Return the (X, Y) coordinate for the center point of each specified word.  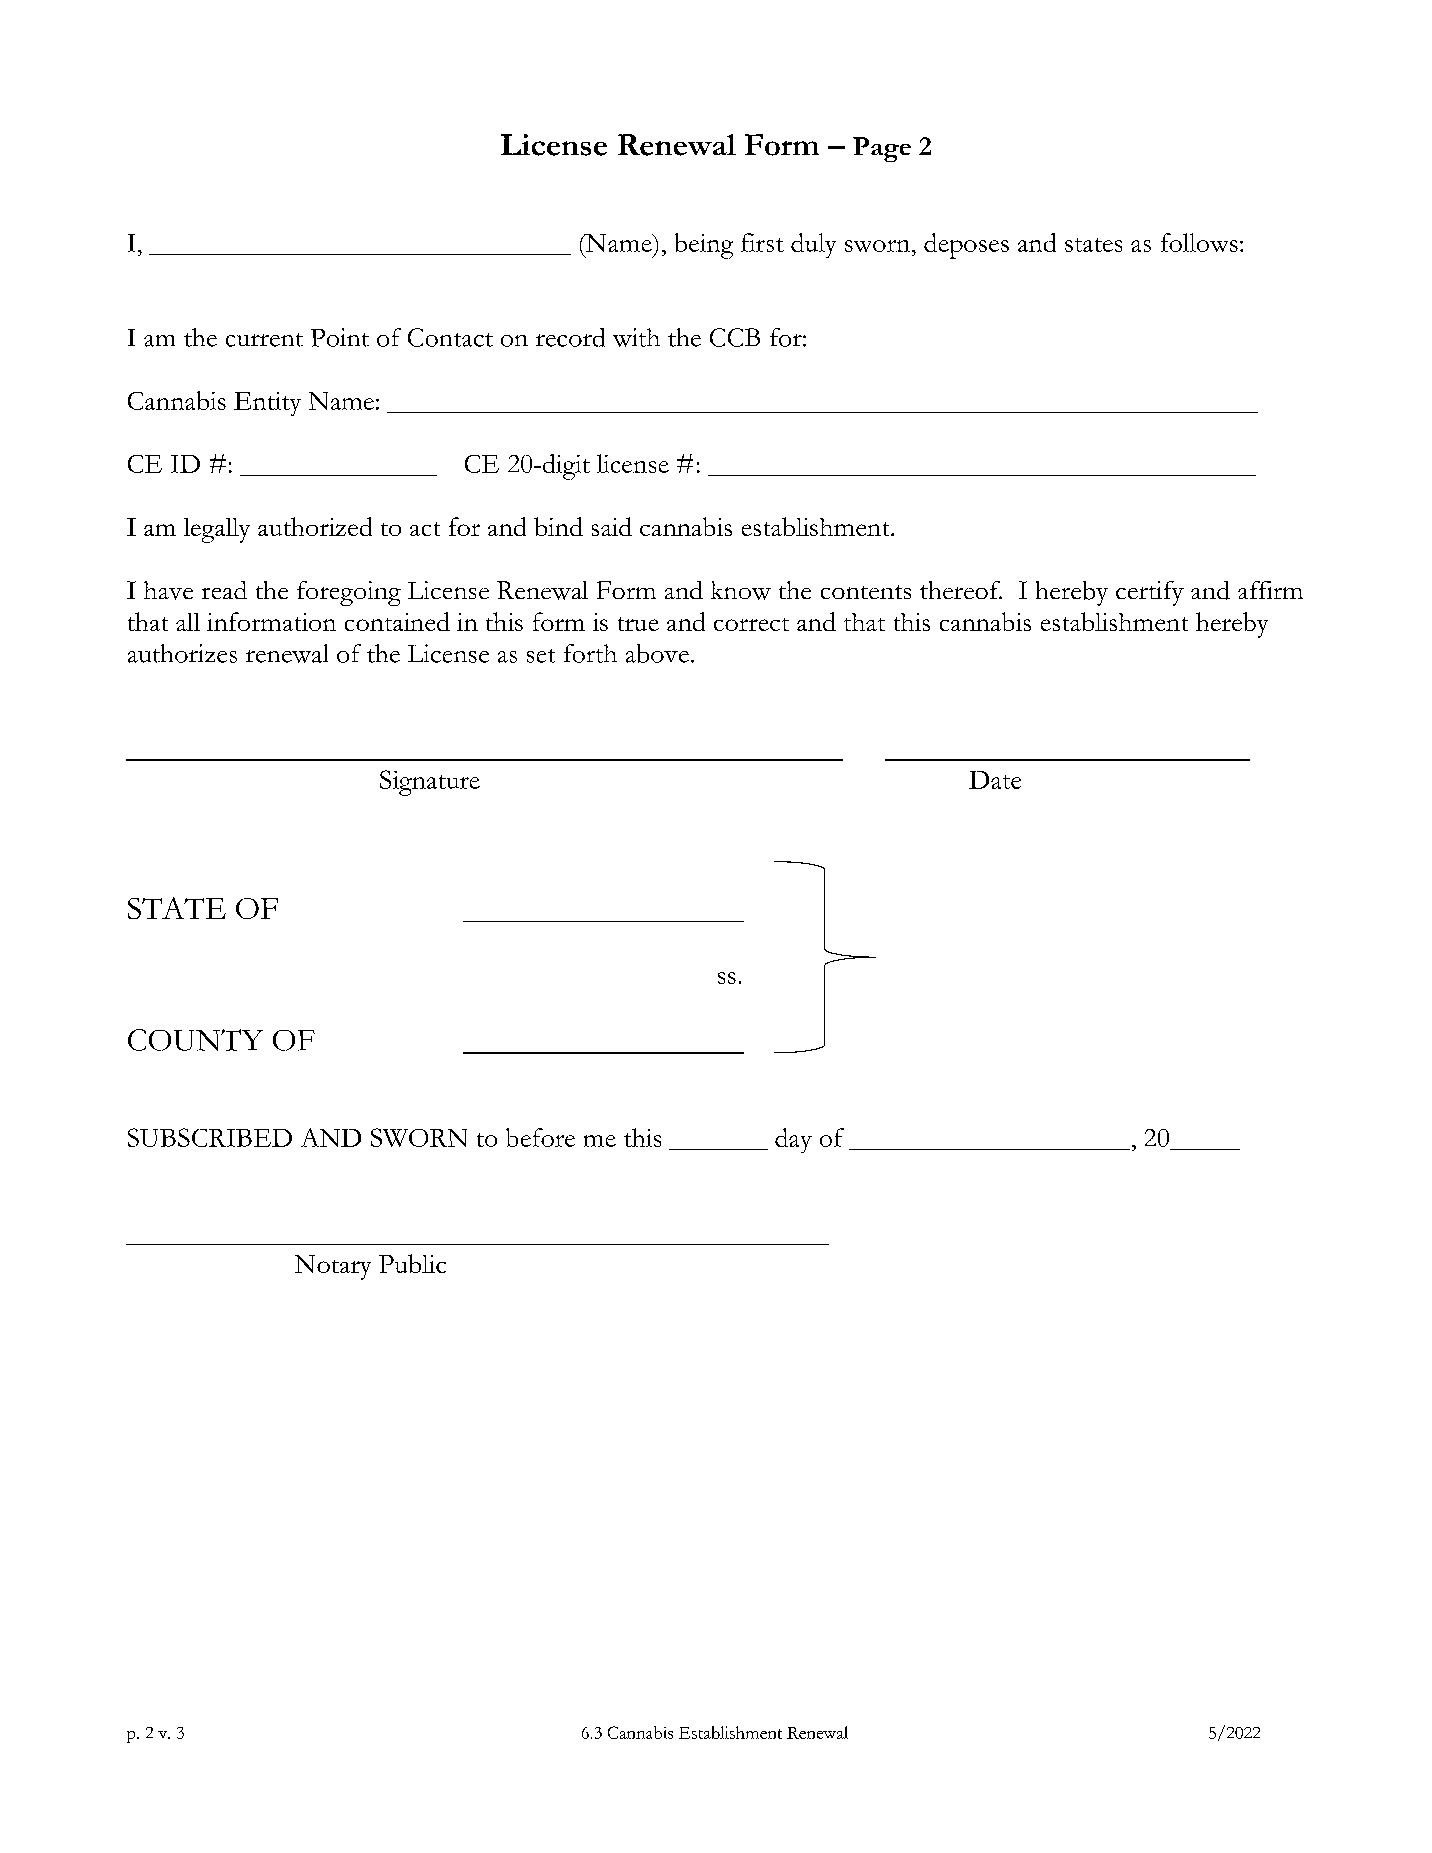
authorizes (182, 653)
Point (340, 337)
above (657, 653)
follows (1199, 242)
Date (995, 780)
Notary (333, 1267)
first (762, 242)
